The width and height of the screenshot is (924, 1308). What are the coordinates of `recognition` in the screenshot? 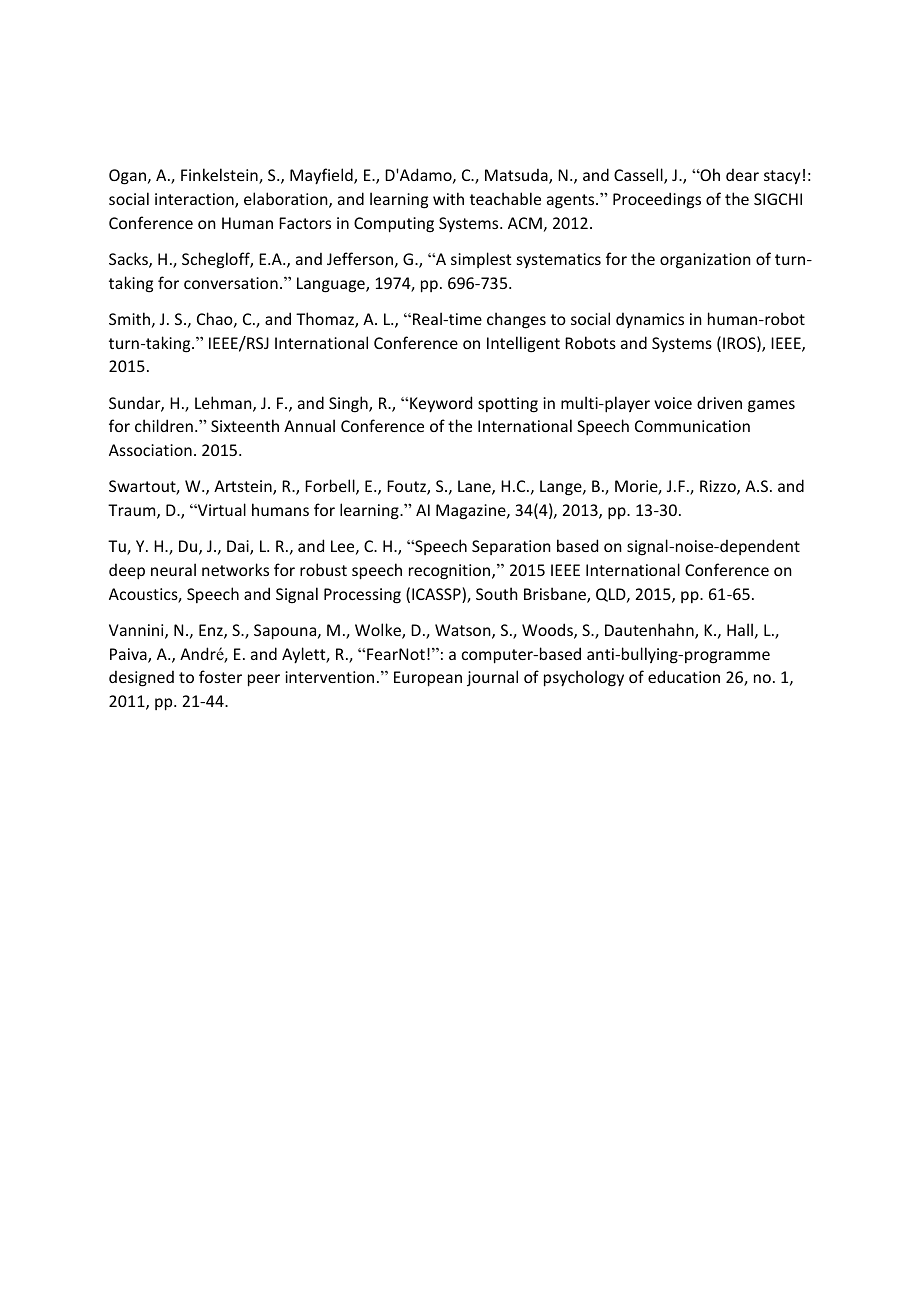 It's located at (451, 572).
